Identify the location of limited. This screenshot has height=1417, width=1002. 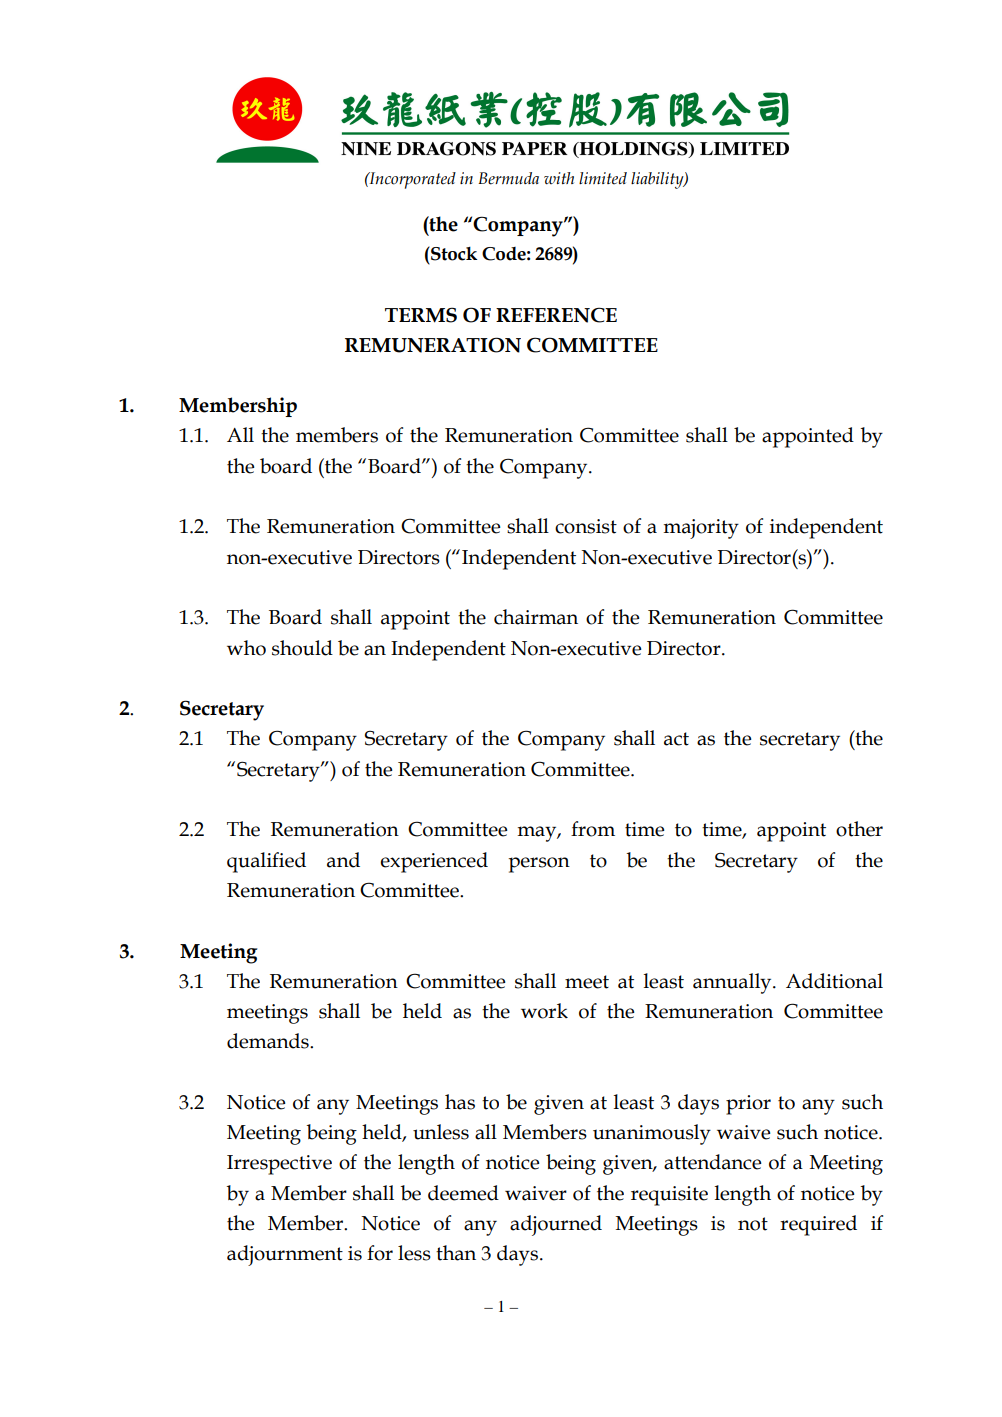
(603, 178).
